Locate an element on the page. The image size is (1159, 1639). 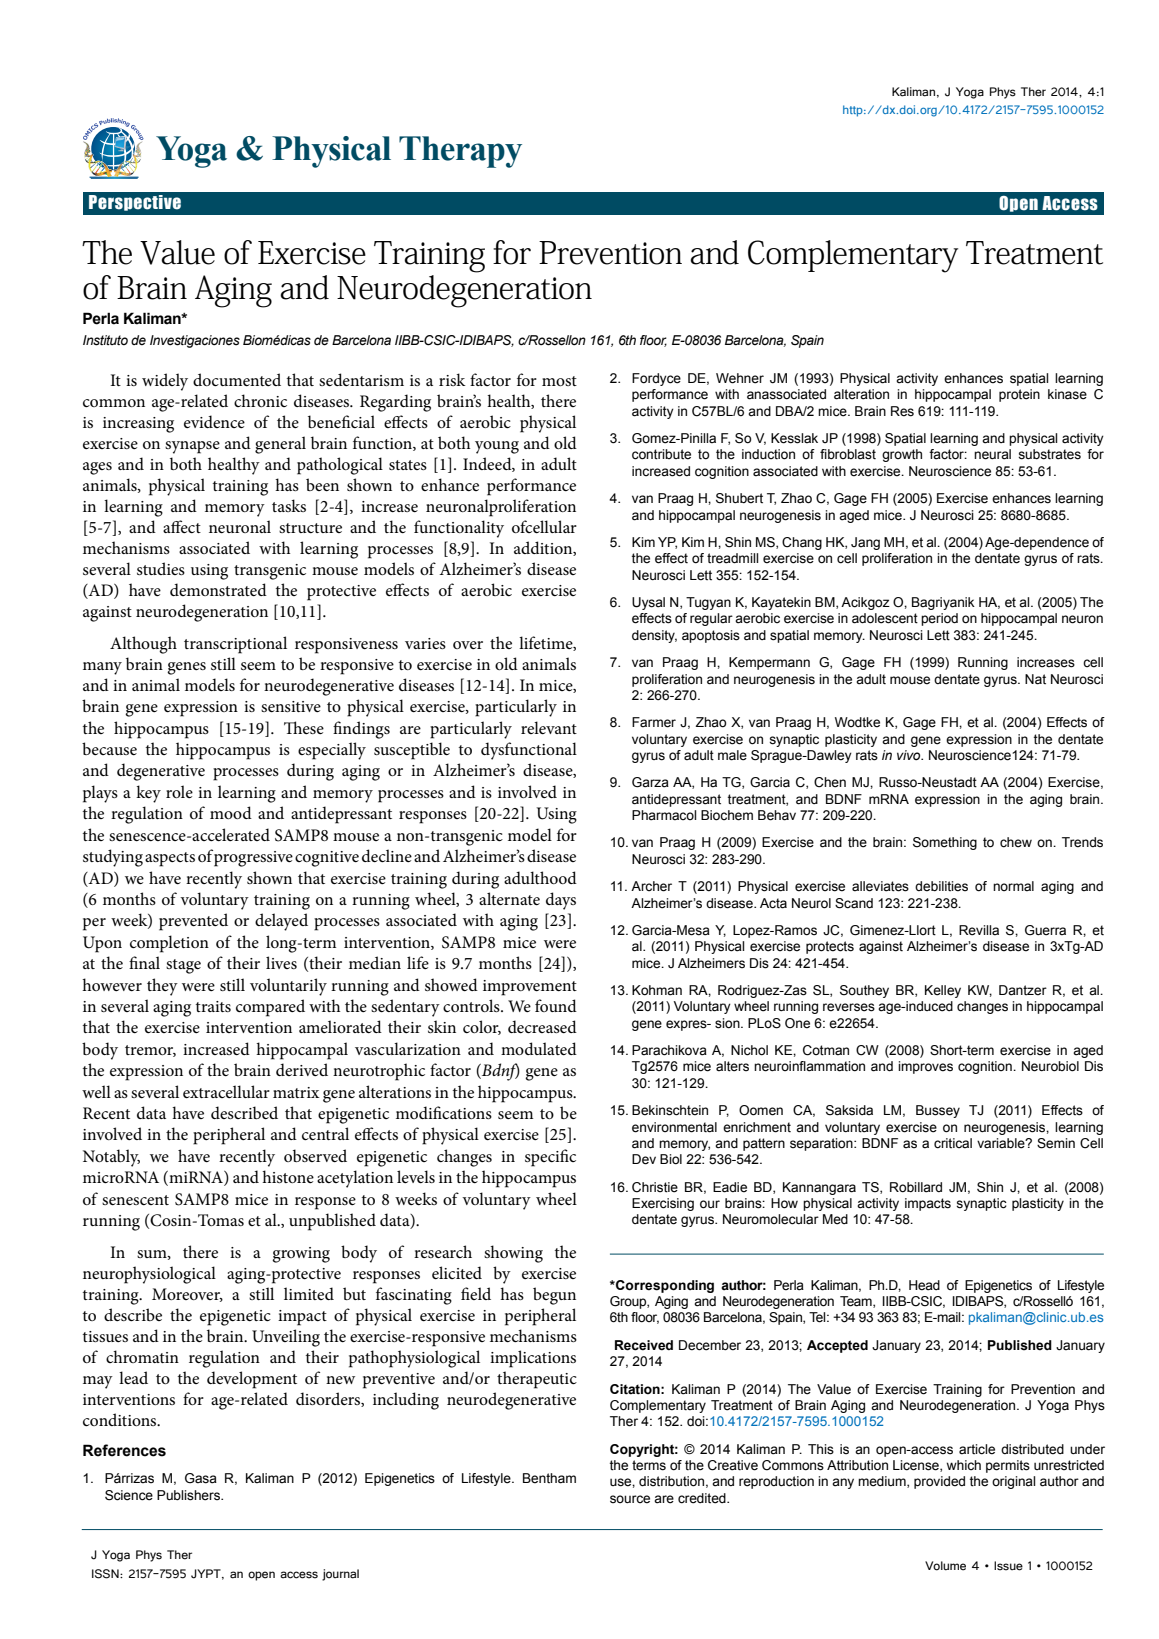
stage is located at coordinates (183, 966).
